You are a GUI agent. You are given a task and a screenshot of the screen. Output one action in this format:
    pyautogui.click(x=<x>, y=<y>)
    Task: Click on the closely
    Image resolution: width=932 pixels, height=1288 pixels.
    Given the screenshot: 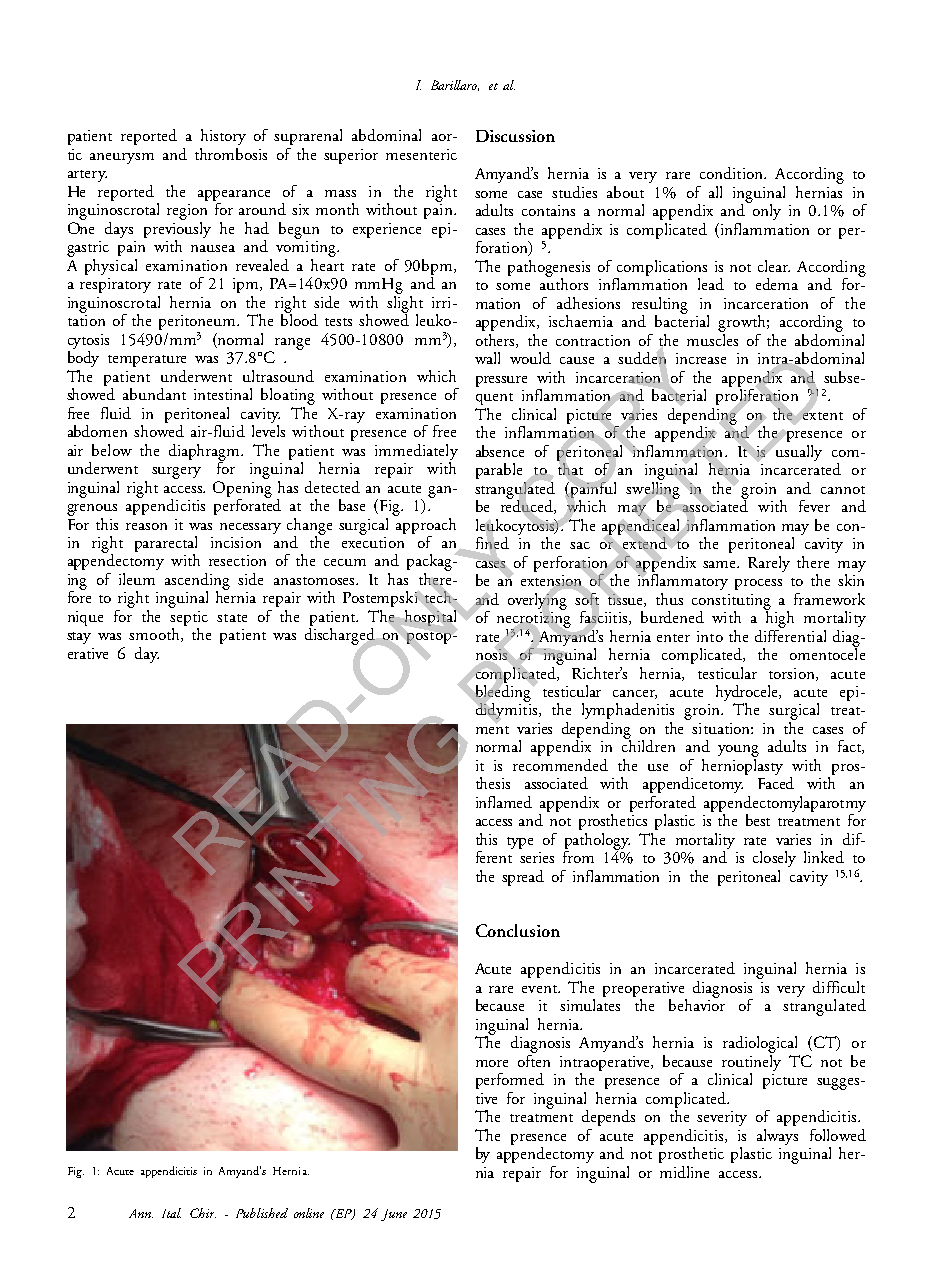 What is the action you would take?
    pyautogui.click(x=774, y=859)
